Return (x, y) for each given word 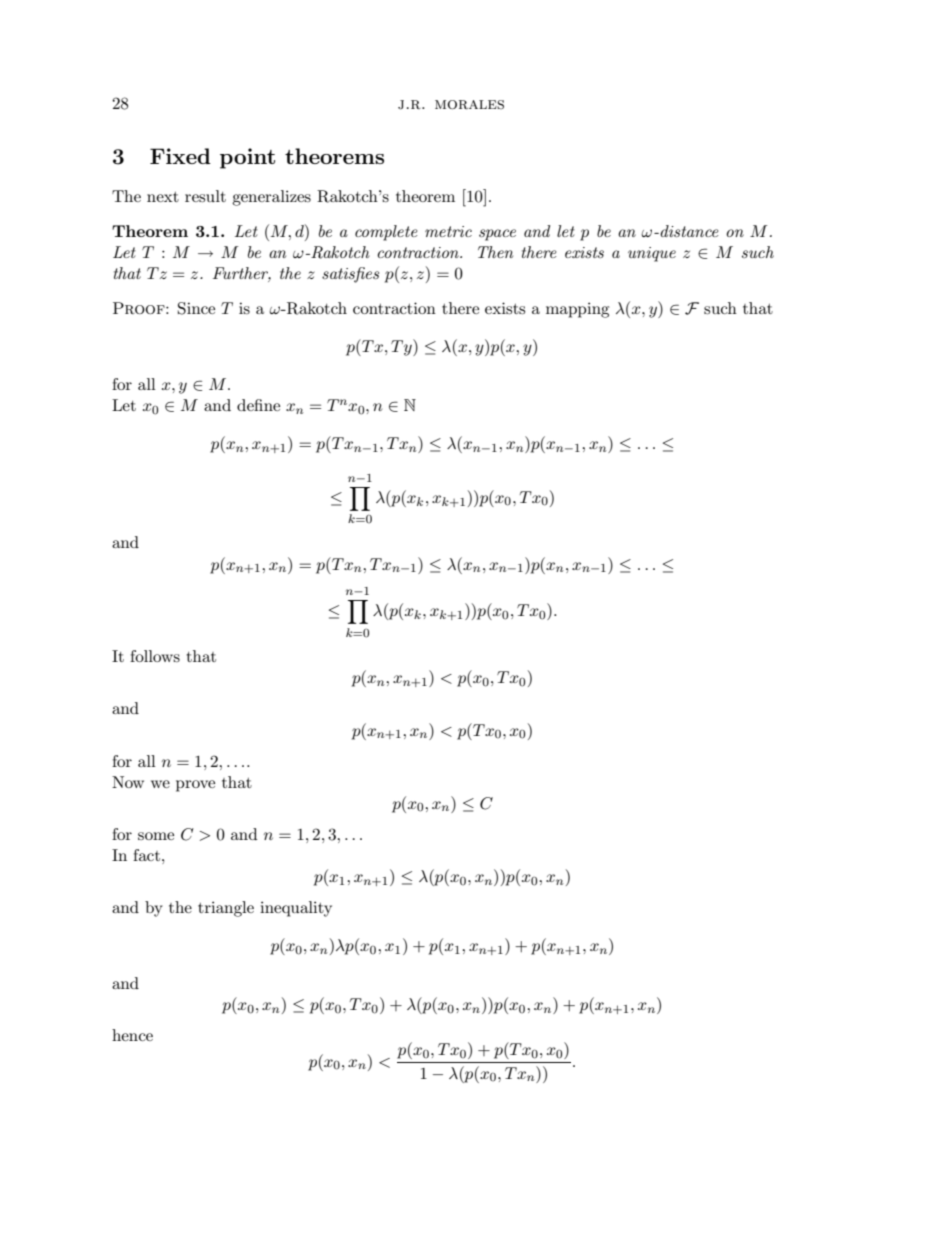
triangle (226, 909)
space (497, 235)
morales (469, 104)
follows (155, 656)
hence (132, 1035)
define (258, 405)
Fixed (180, 156)
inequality (296, 909)
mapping (577, 310)
